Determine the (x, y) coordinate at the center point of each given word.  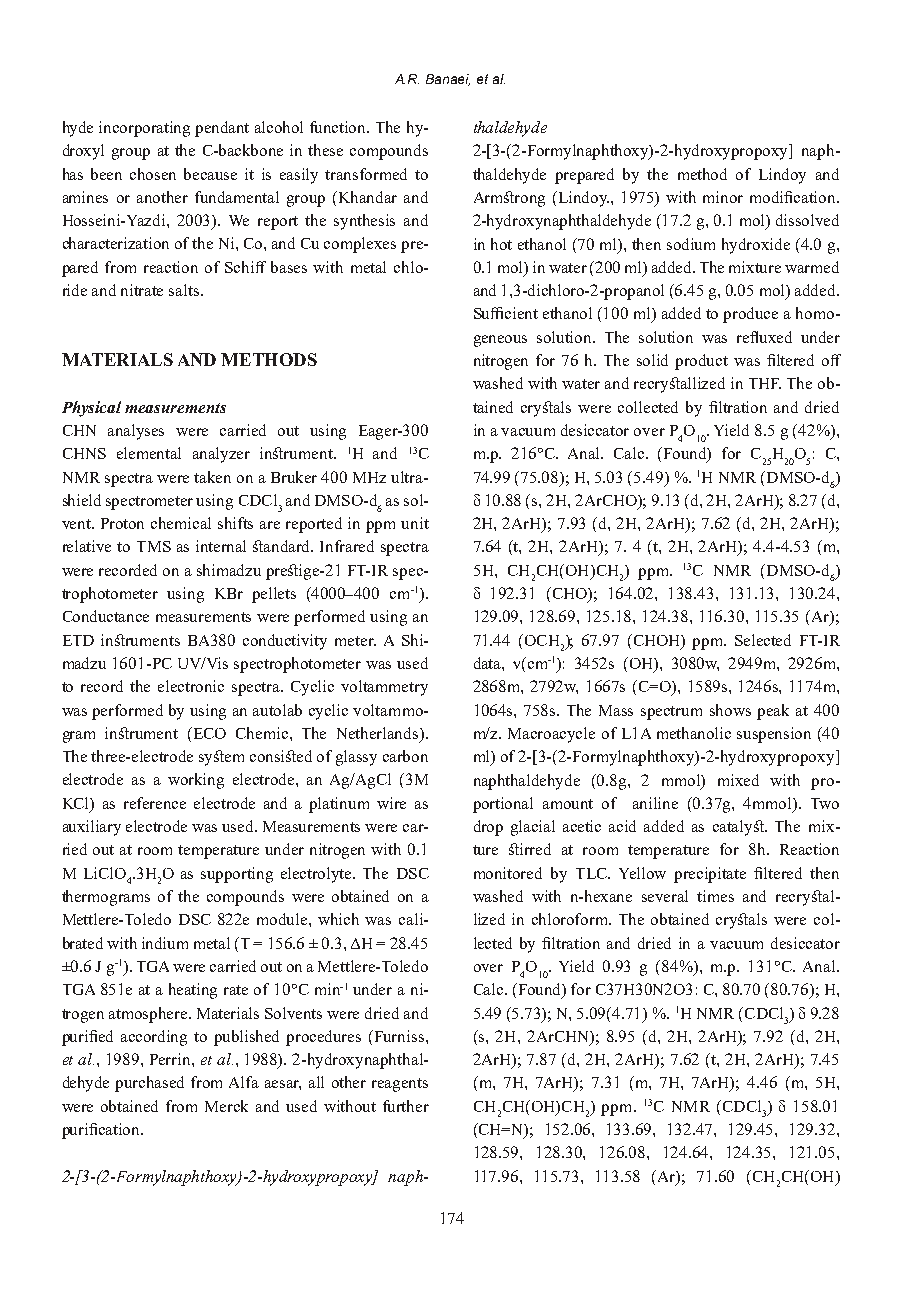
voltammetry (384, 688)
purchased (149, 1084)
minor (723, 197)
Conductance (106, 616)
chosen (153, 174)
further (406, 1106)
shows (730, 710)
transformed (366, 174)
